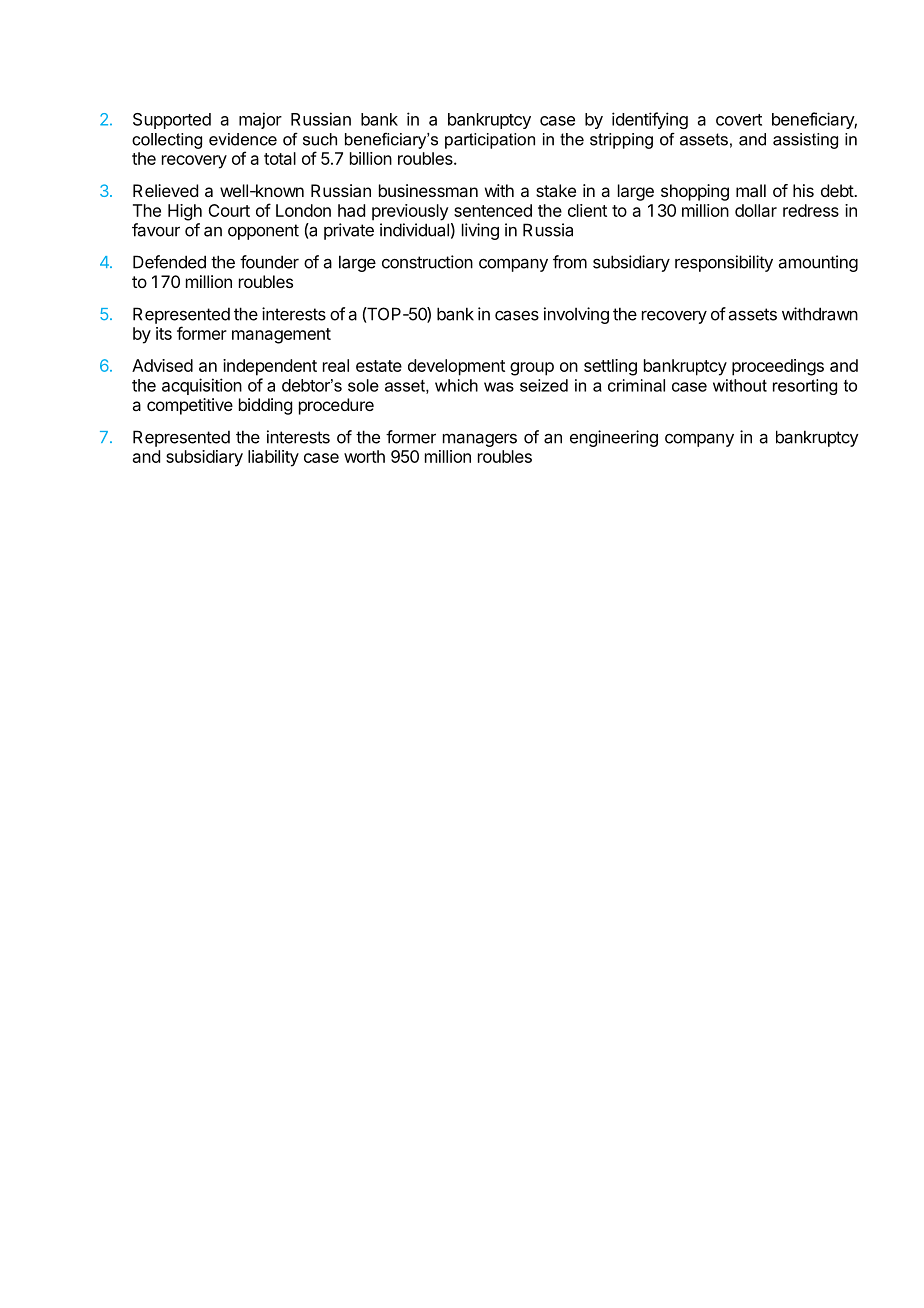 The height and width of the screenshot is (1308, 924). Describe the element at coordinates (273, 458) in the screenshot. I see `liability` at that location.
